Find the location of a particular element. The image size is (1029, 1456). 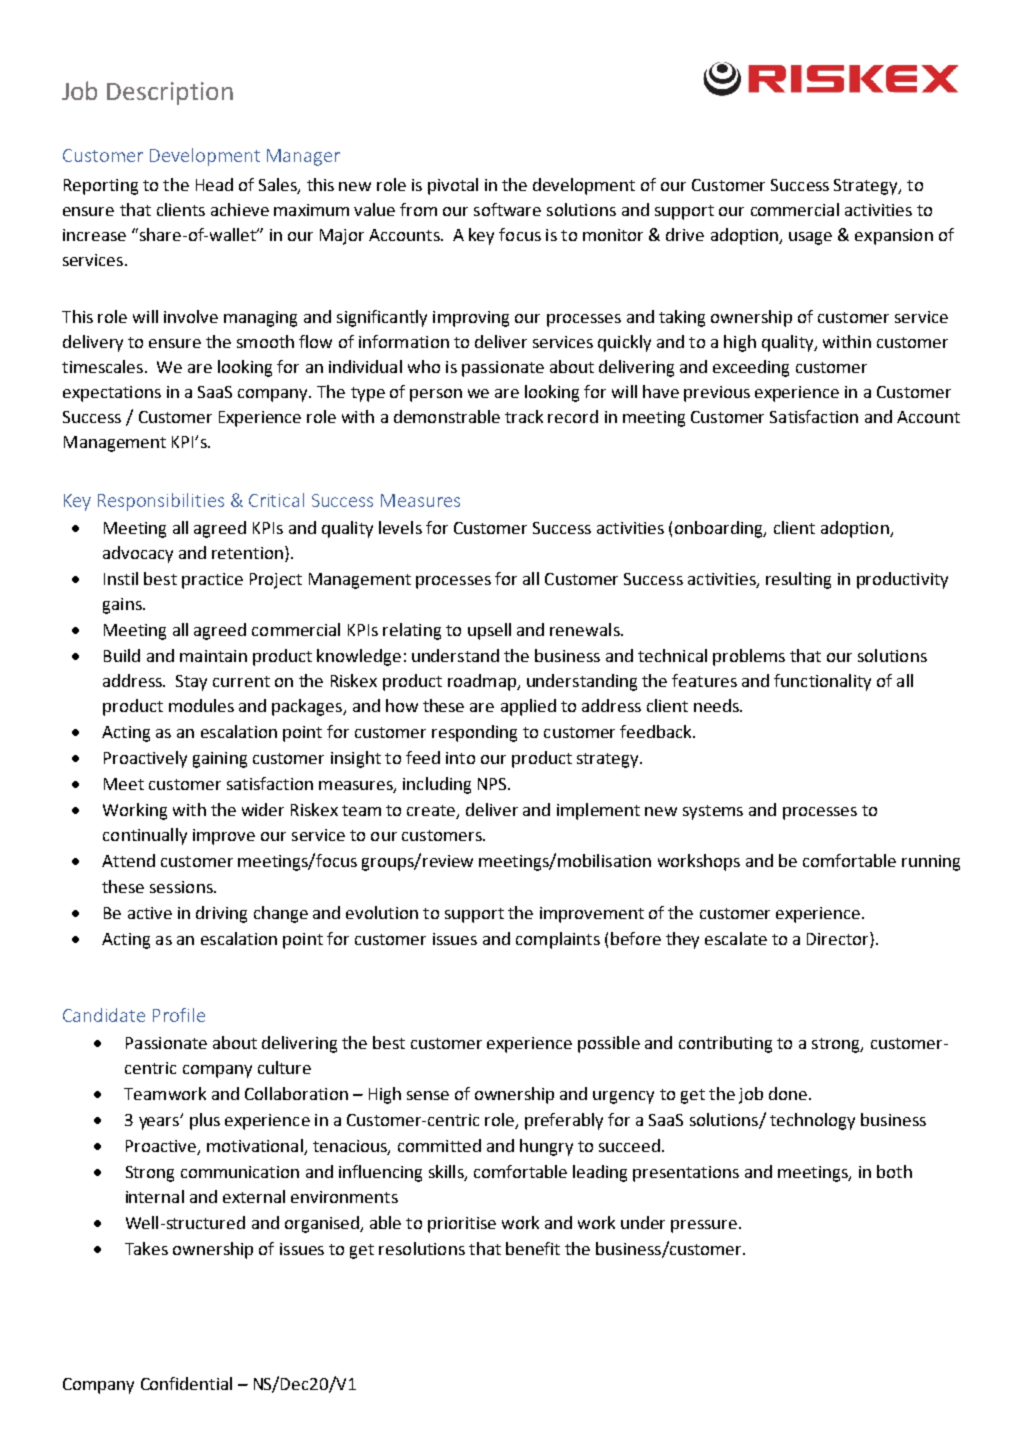

Responsibilities is located at coordinates (161, 502).
